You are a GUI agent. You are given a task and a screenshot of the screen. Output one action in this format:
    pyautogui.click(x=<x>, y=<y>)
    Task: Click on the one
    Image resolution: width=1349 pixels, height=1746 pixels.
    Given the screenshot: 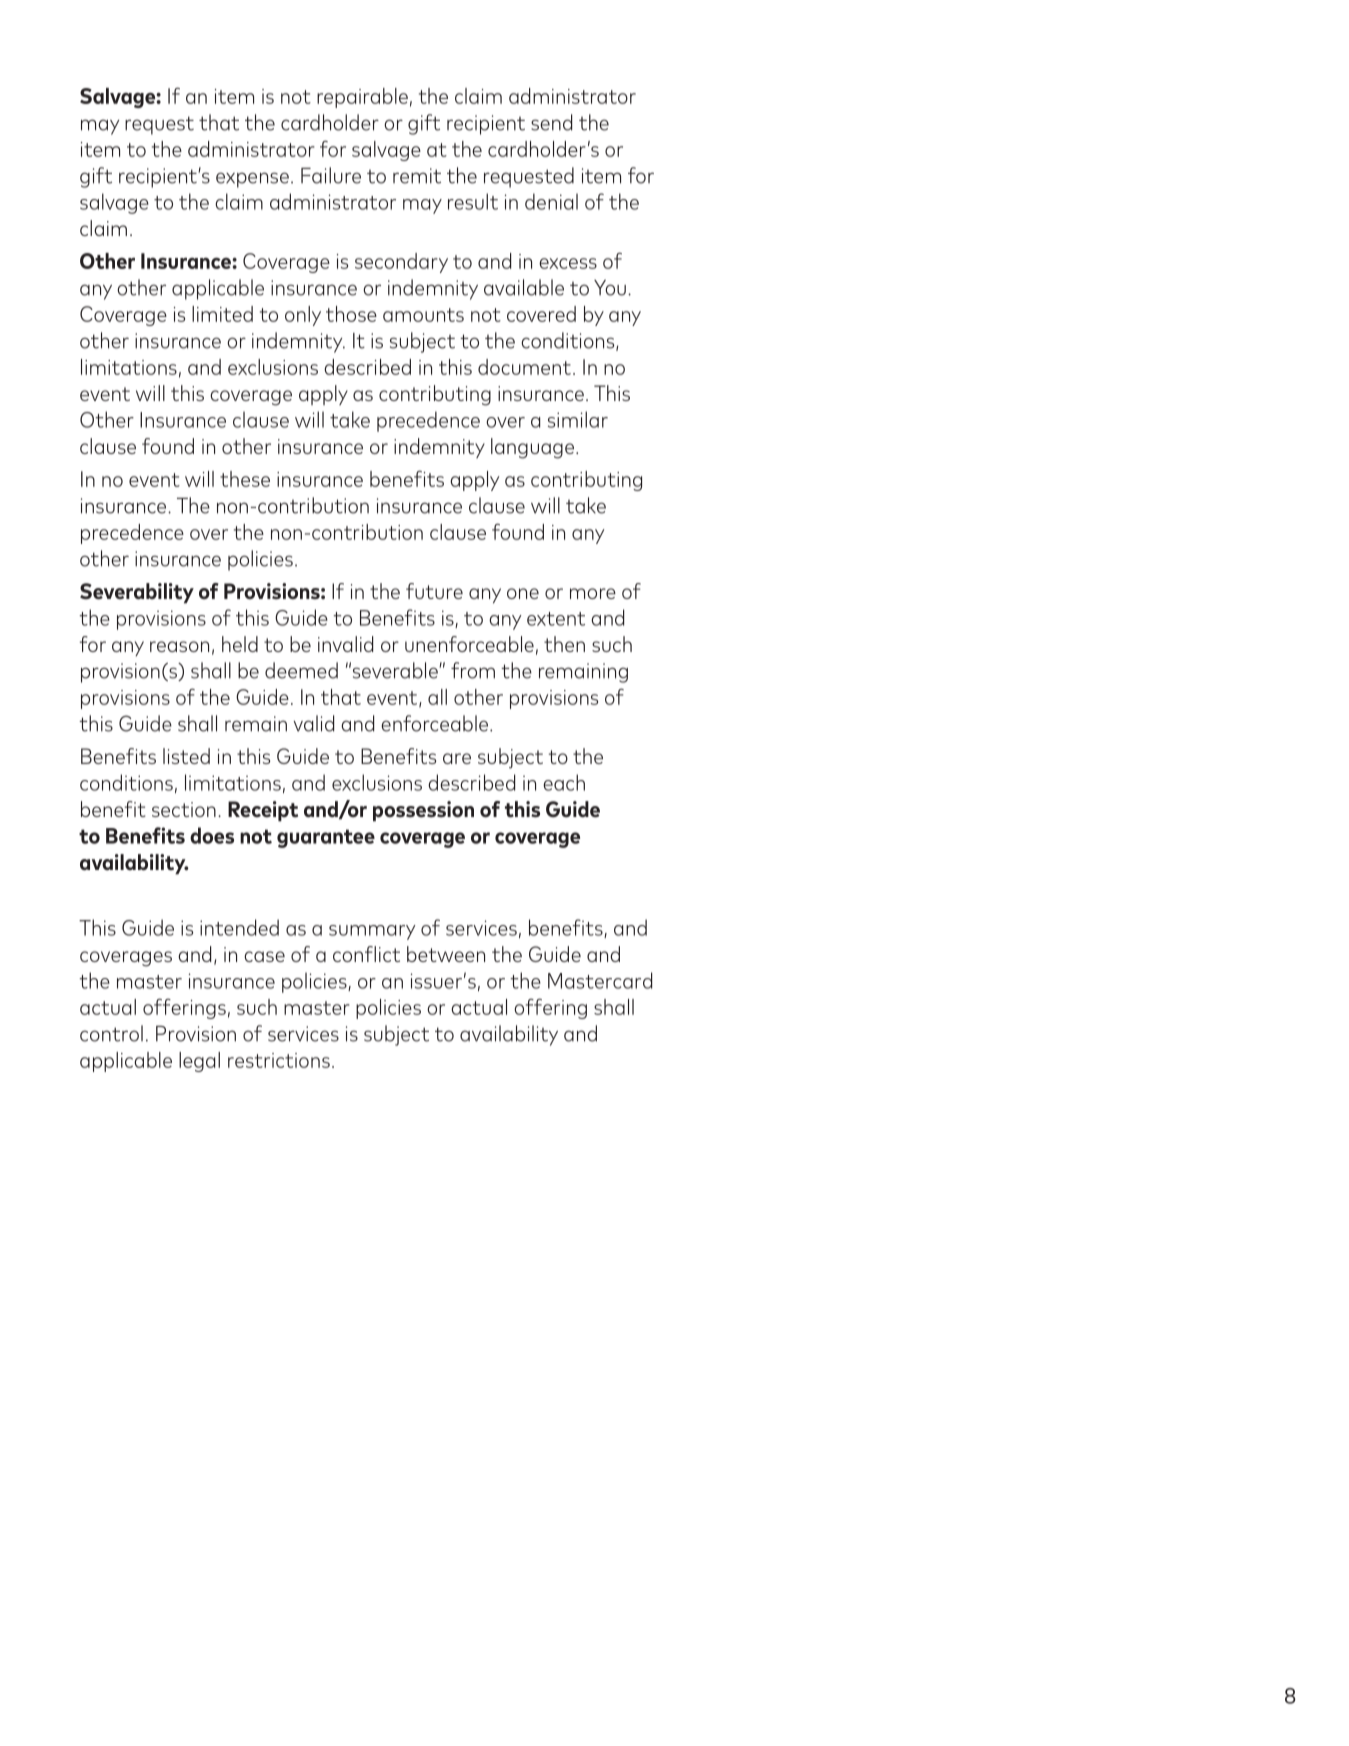 What is the action you would take?
    pyautogui.click(x=523, y=593)
